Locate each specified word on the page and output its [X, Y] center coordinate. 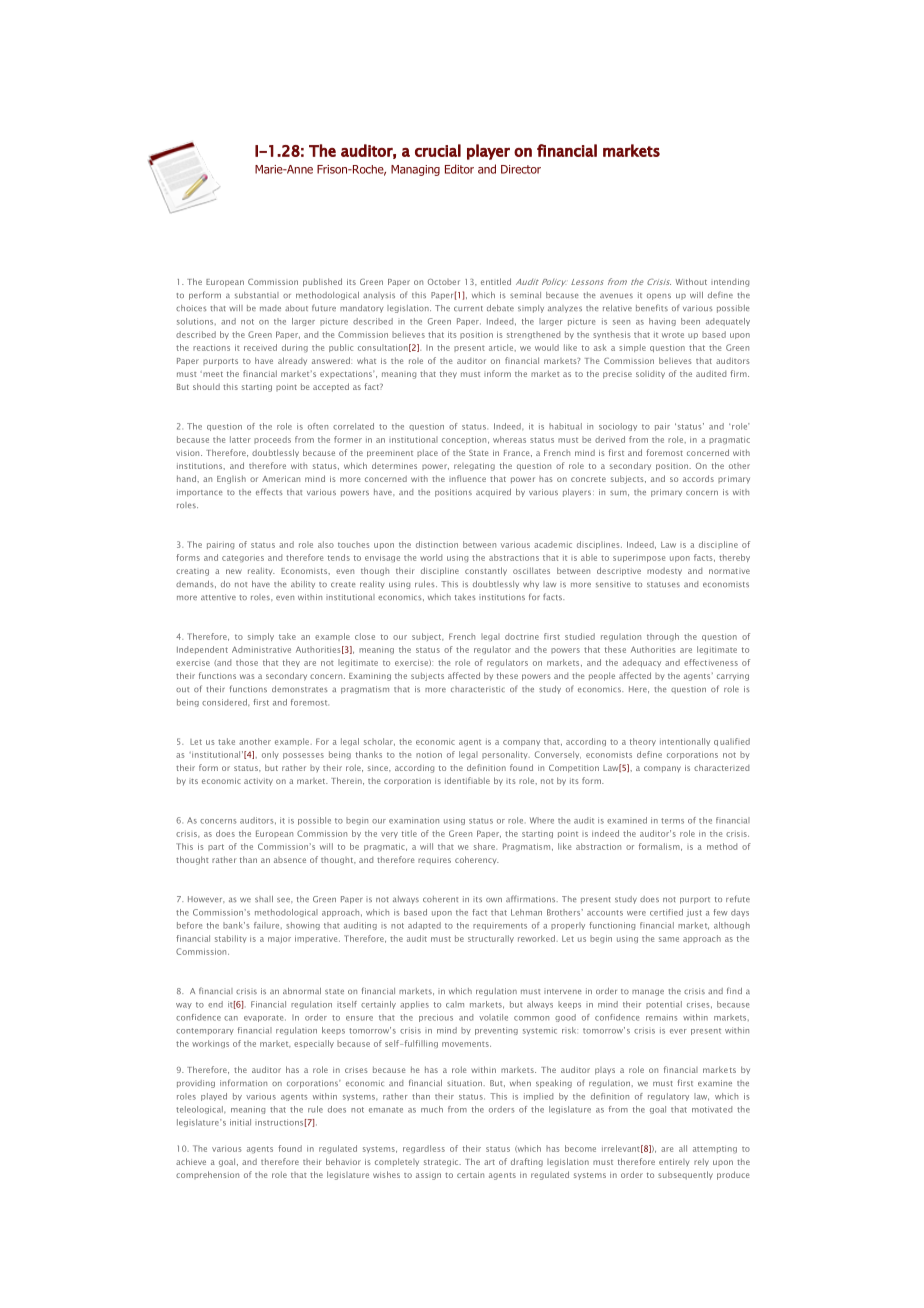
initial [240, 1122]
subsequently [685, 1175]
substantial [257, 295]
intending [730, 283]
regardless [424, 1149]
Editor [459, 169]
